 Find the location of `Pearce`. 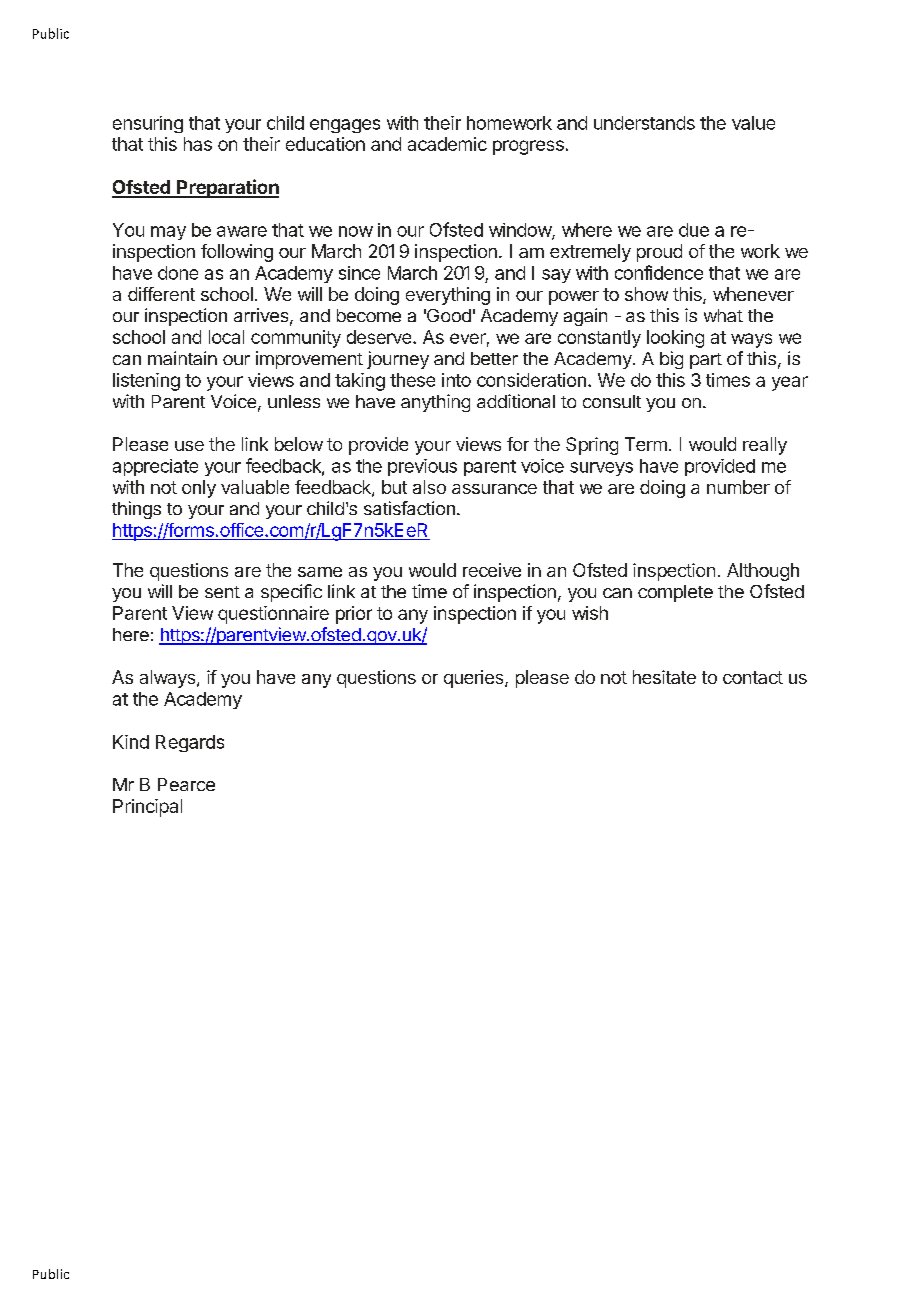

Pearce is located at coordinates (186, 784).
